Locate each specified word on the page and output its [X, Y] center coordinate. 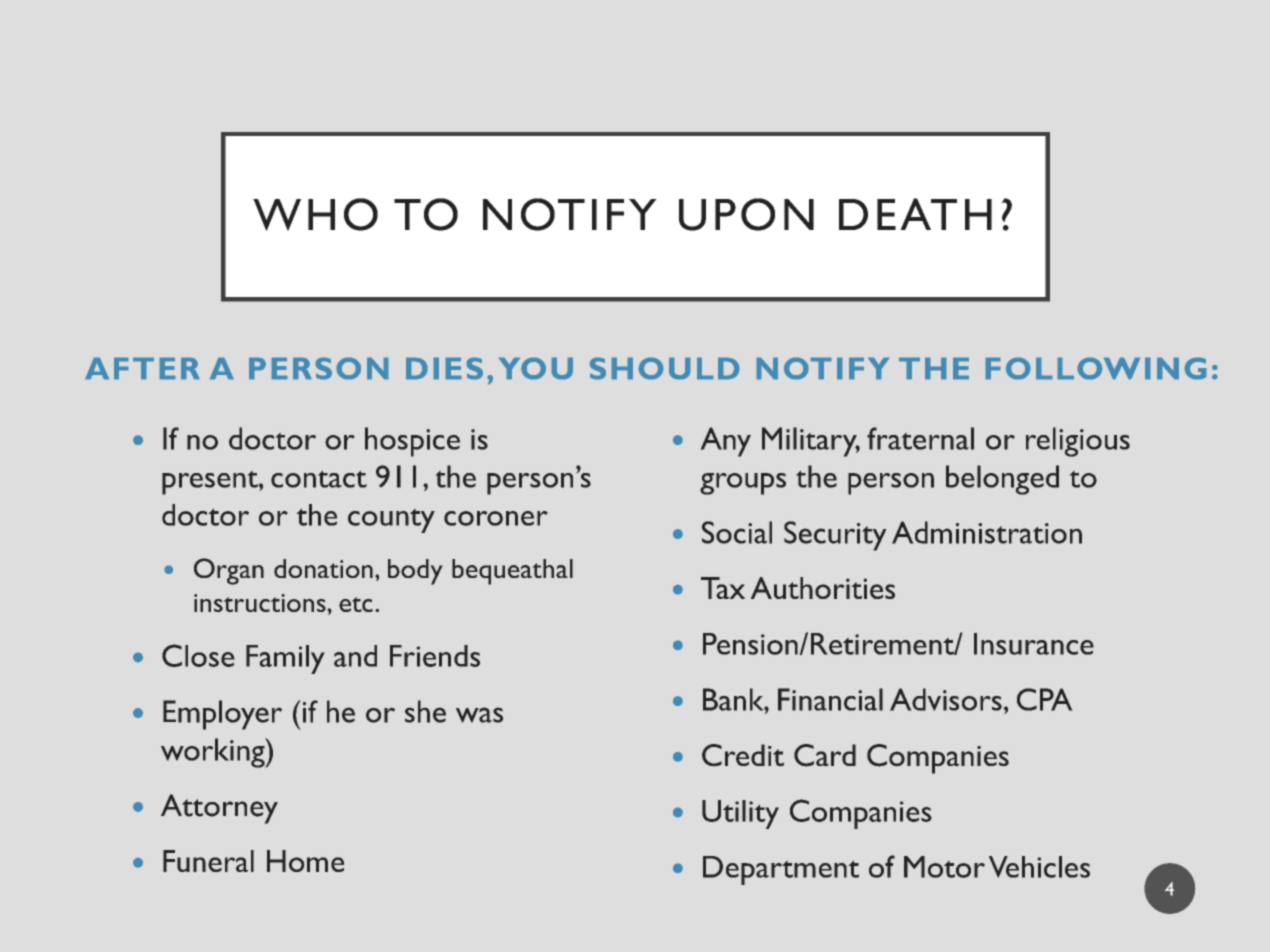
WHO [315, 214]
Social [737, 532]
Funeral [208, 861]
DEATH [915, 214]
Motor [944, 867]
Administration [987, 532]
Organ [229, 571]
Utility [740, 814]
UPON [746, 214]
